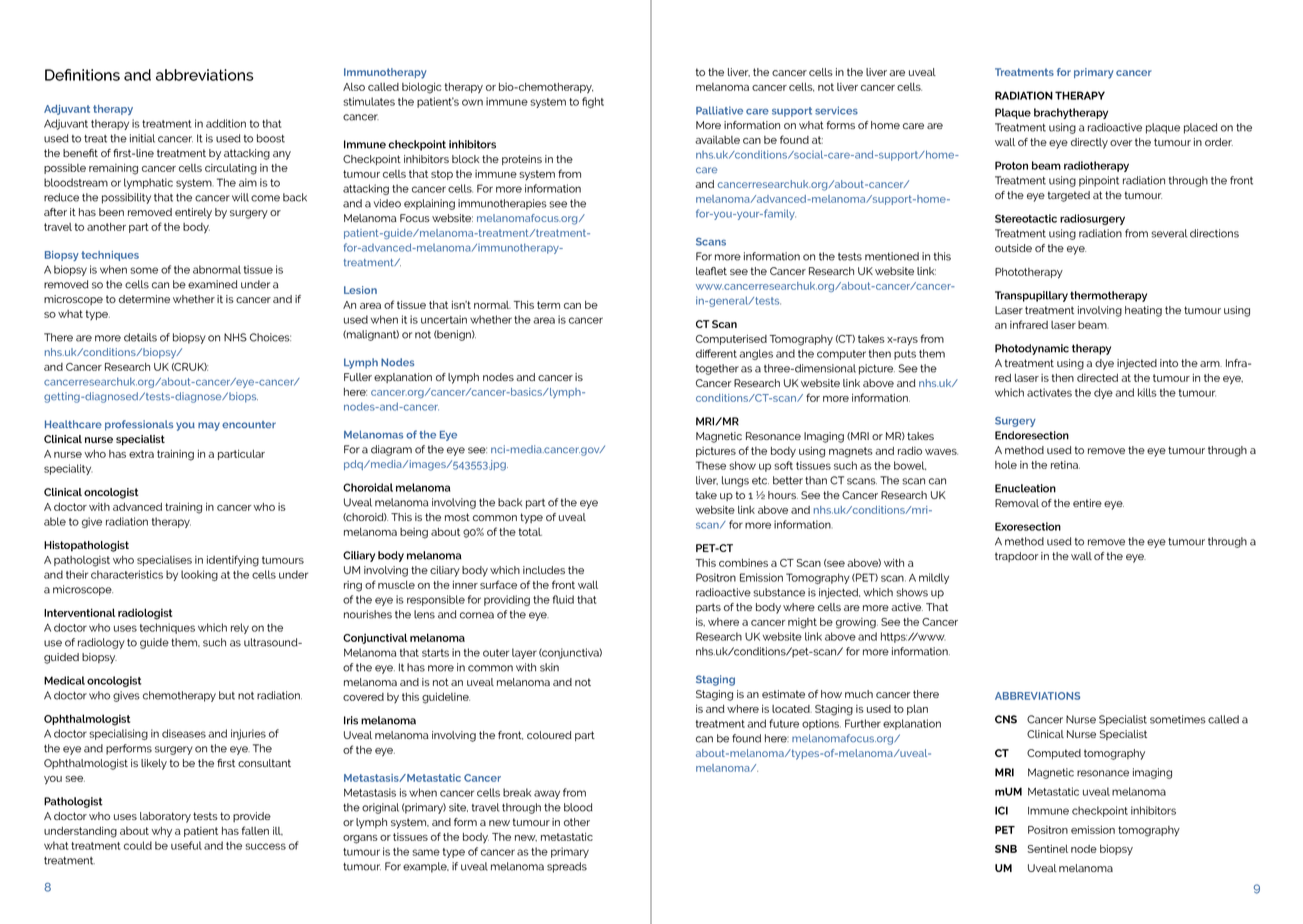 The height and width of the image is (924, 1303). What do you see at coordinates (186, 845) in the image?
I see `useful` at bounding box center [186, 845].
